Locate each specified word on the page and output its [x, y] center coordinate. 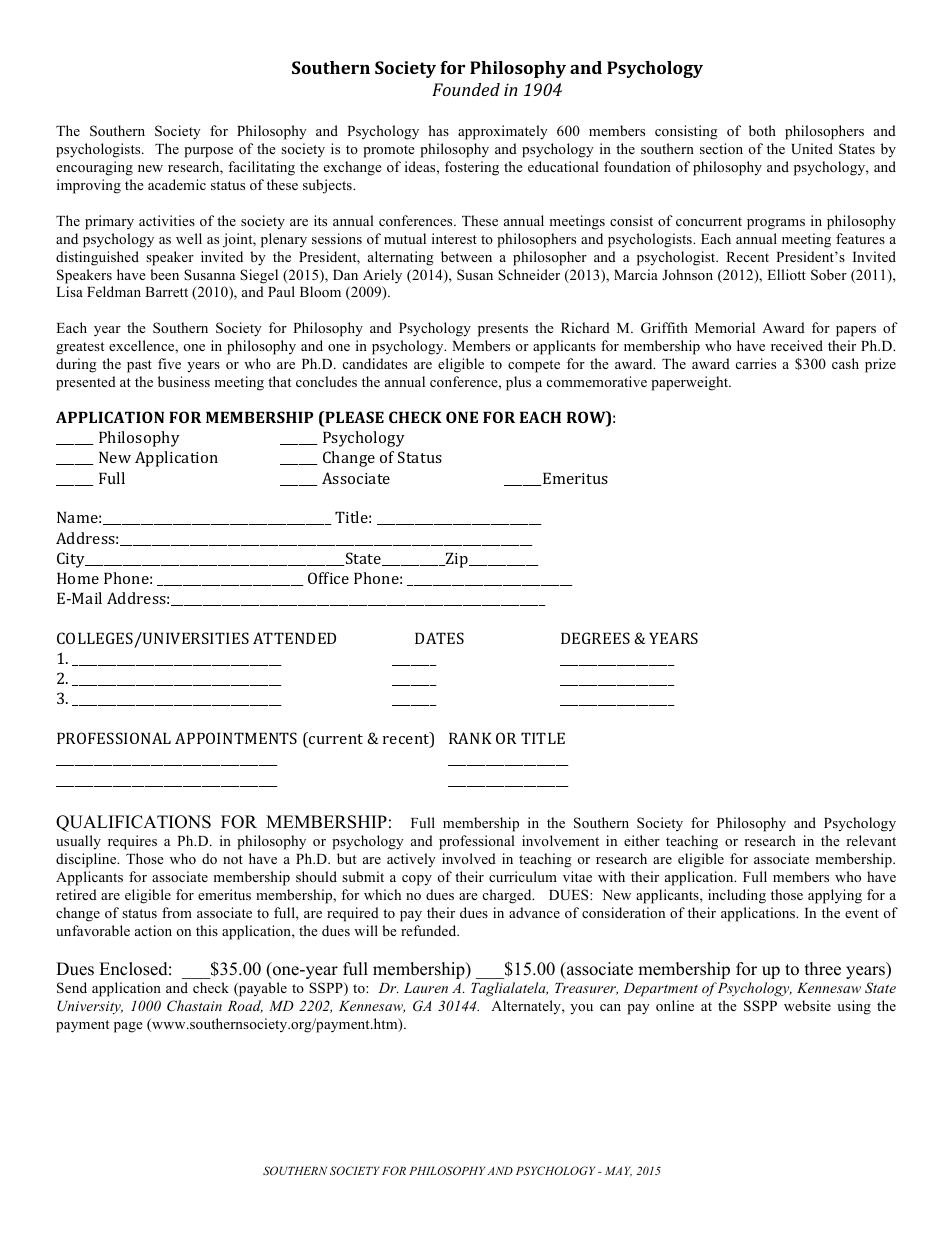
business [184, 381]
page [128, 1027]
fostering [472, 168]
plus [518, 383]
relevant [871, 840]
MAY [618, 1172]
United [812, 149]
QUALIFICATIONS [133, 823]
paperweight [691, 383]
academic [177, 184]
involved [469, 858]
